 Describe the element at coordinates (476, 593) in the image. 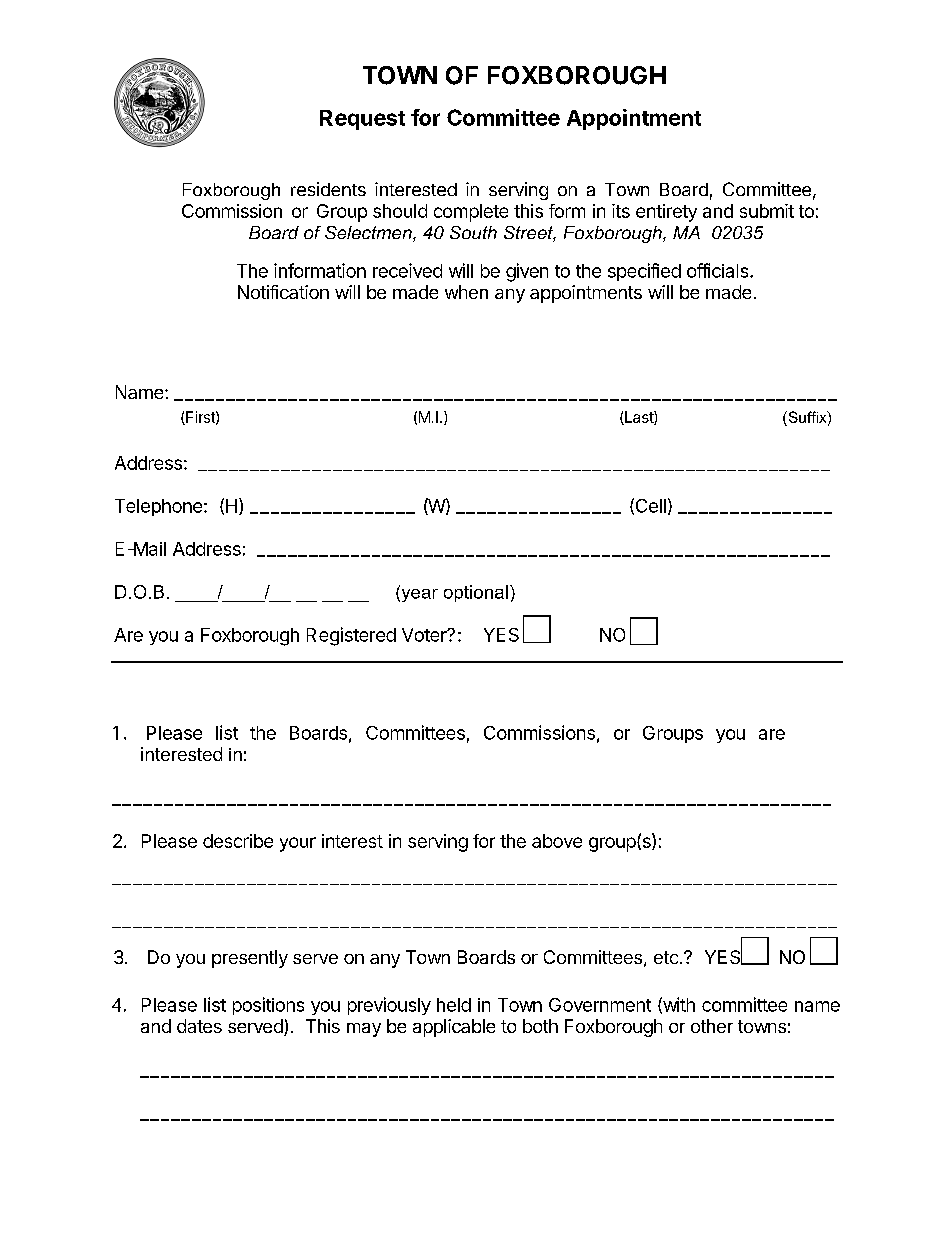

I see `optional` at that location.
